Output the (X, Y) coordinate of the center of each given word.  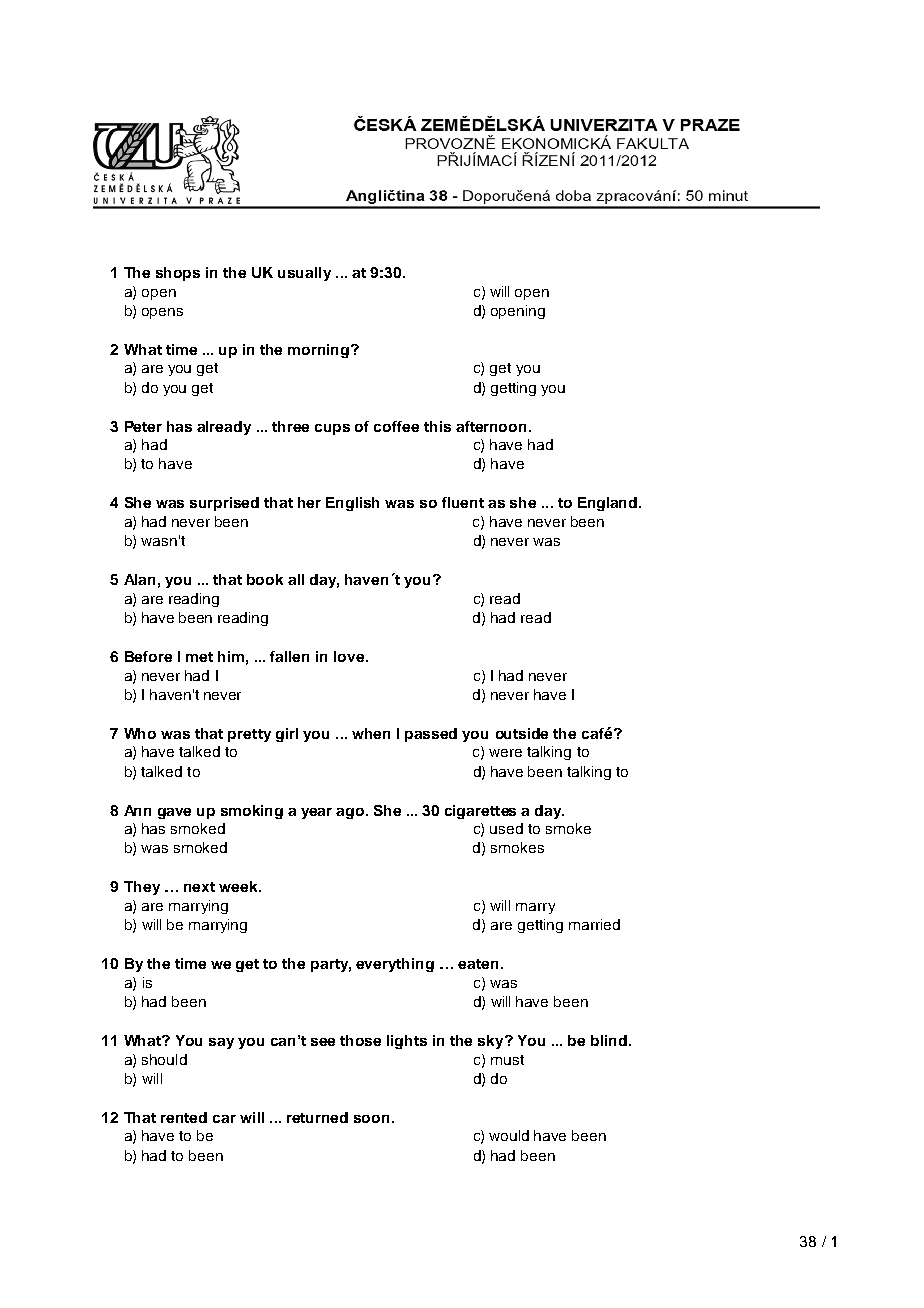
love (350, 656)
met (199, 657)
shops (178, 274)
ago (351, 813)
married (594, 924)
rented (184, 1117)
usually (304, 274)
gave (174, 813)
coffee (396, 426)
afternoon (491, 426)
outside (522, 733)
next (199, 887)
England (609, 504)
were (505, 753)
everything (395, 965)
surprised (224, 504)
